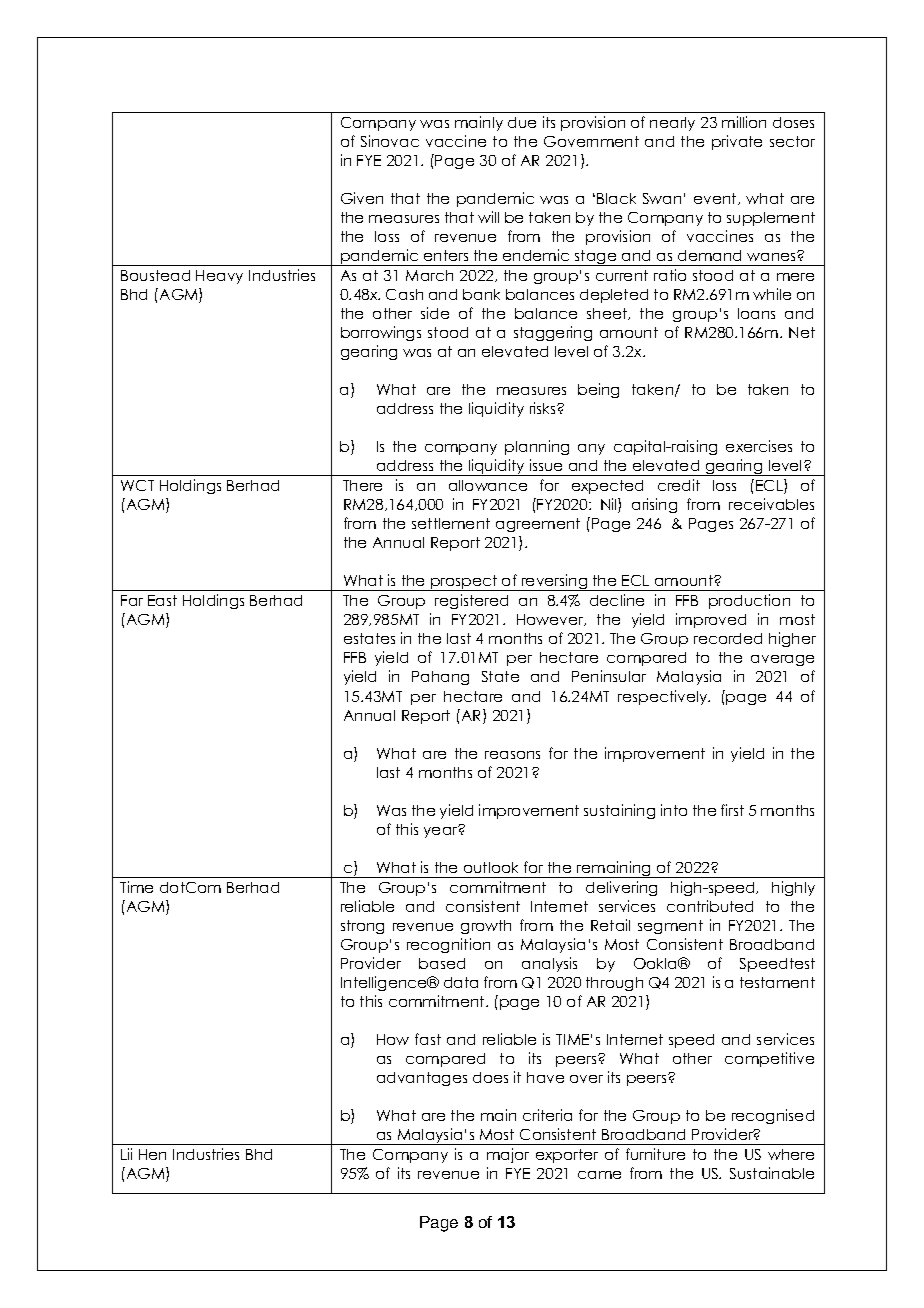  What do you see at coordinates (440, 678) in the screenshot?
I see `Pahang` at bounding box center [440, 678].
